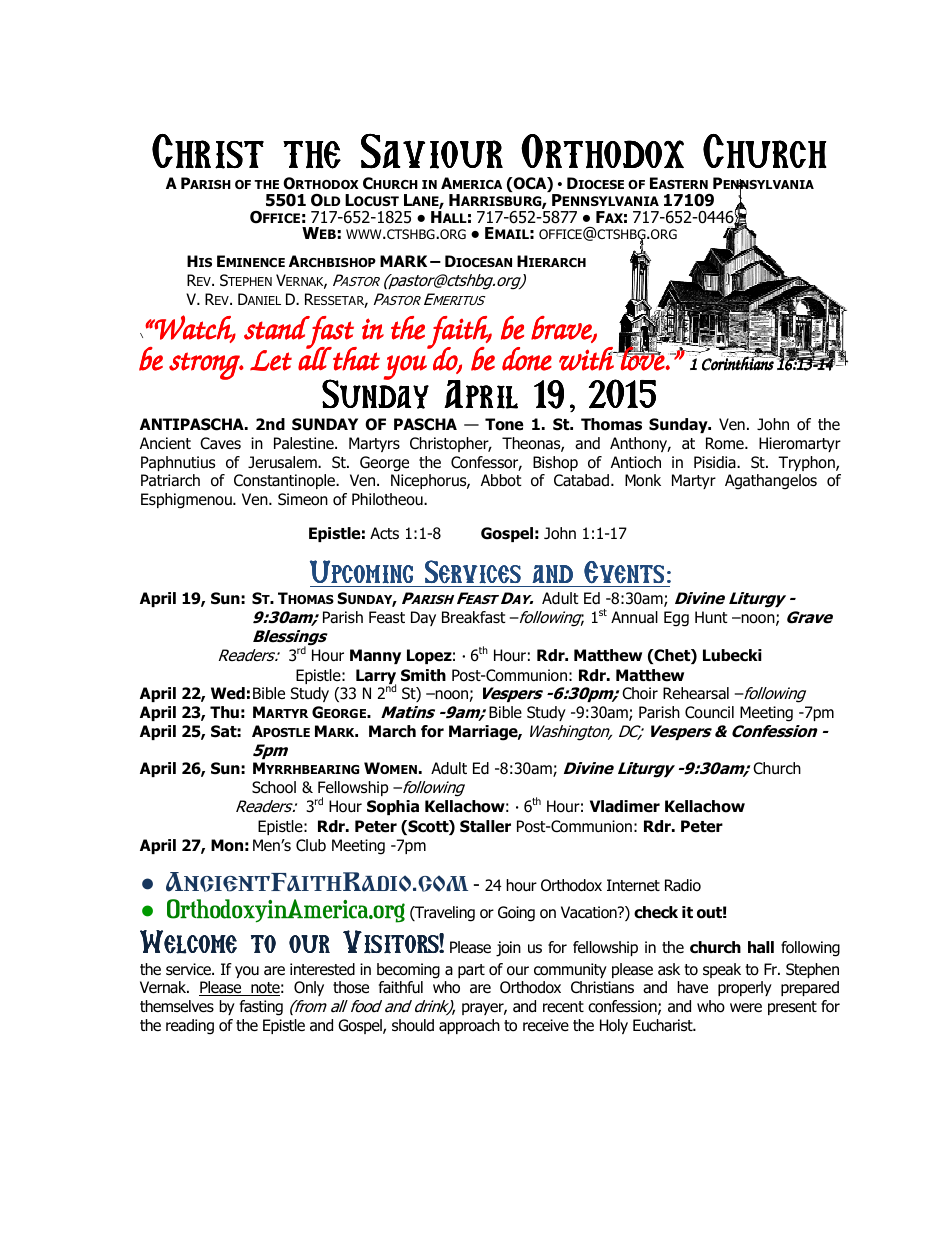 Image resolution: width=952 pixels, height=1233 pixels. What do you see at coordinates (746, 1007) in the screenshot?
I see `were` at bounding box center [746, 1007].
